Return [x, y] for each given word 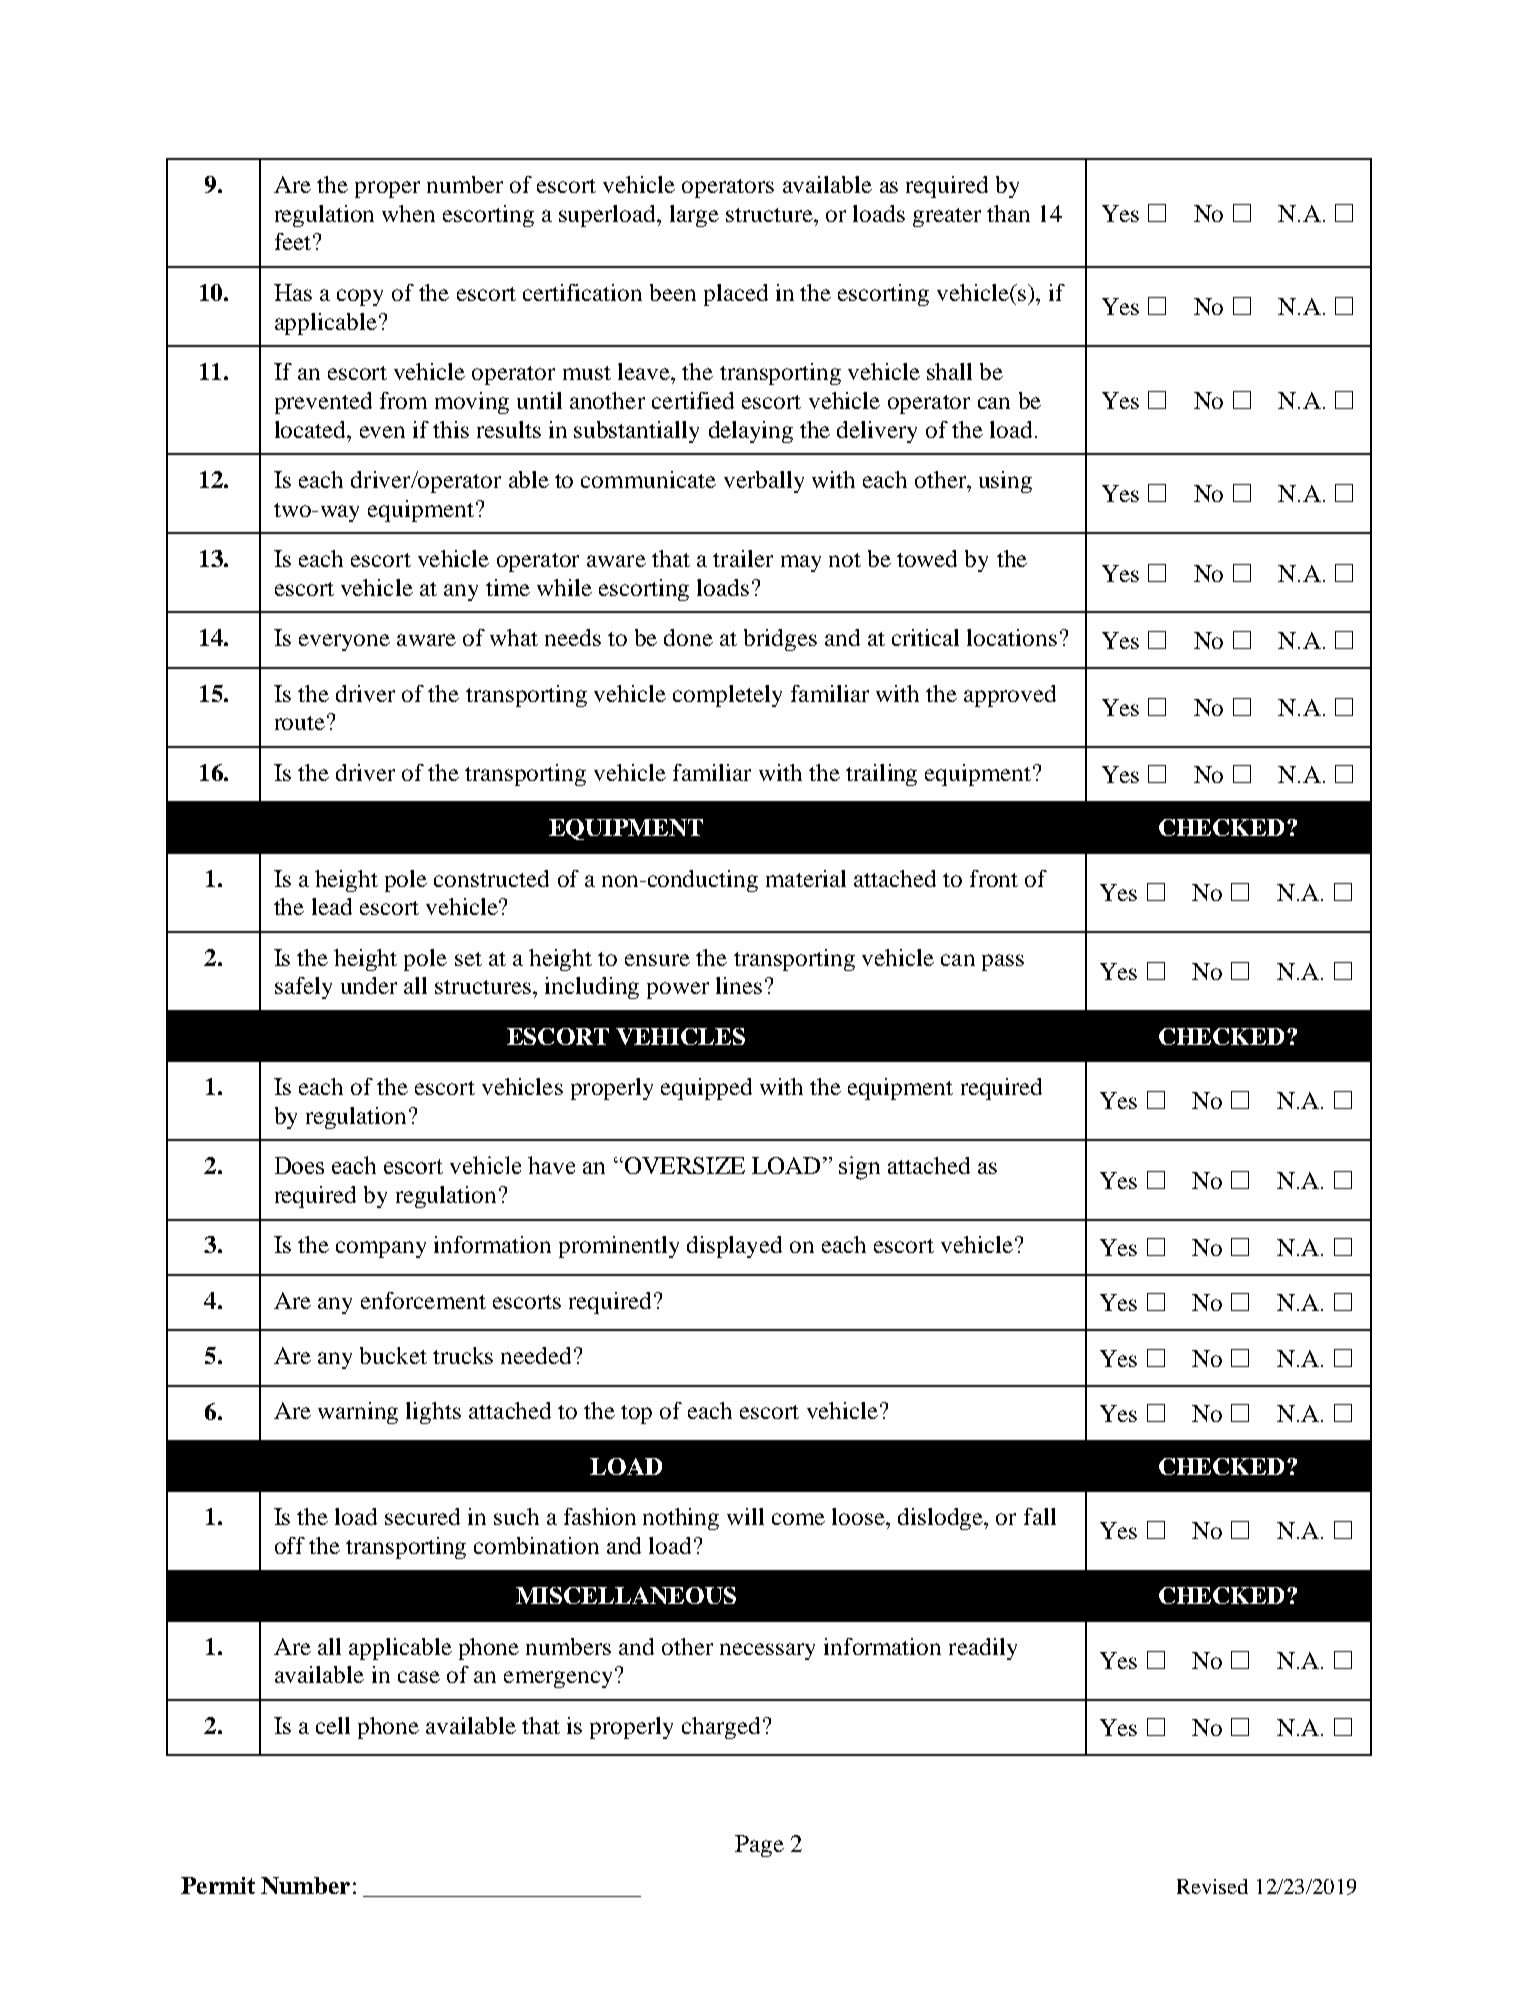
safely [303, 988]
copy [360, 297]
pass [1003, 962]
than [1008, 213]
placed [736, 295]
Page [759, 1846]
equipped [706, 1089]
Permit [218, 1885]
